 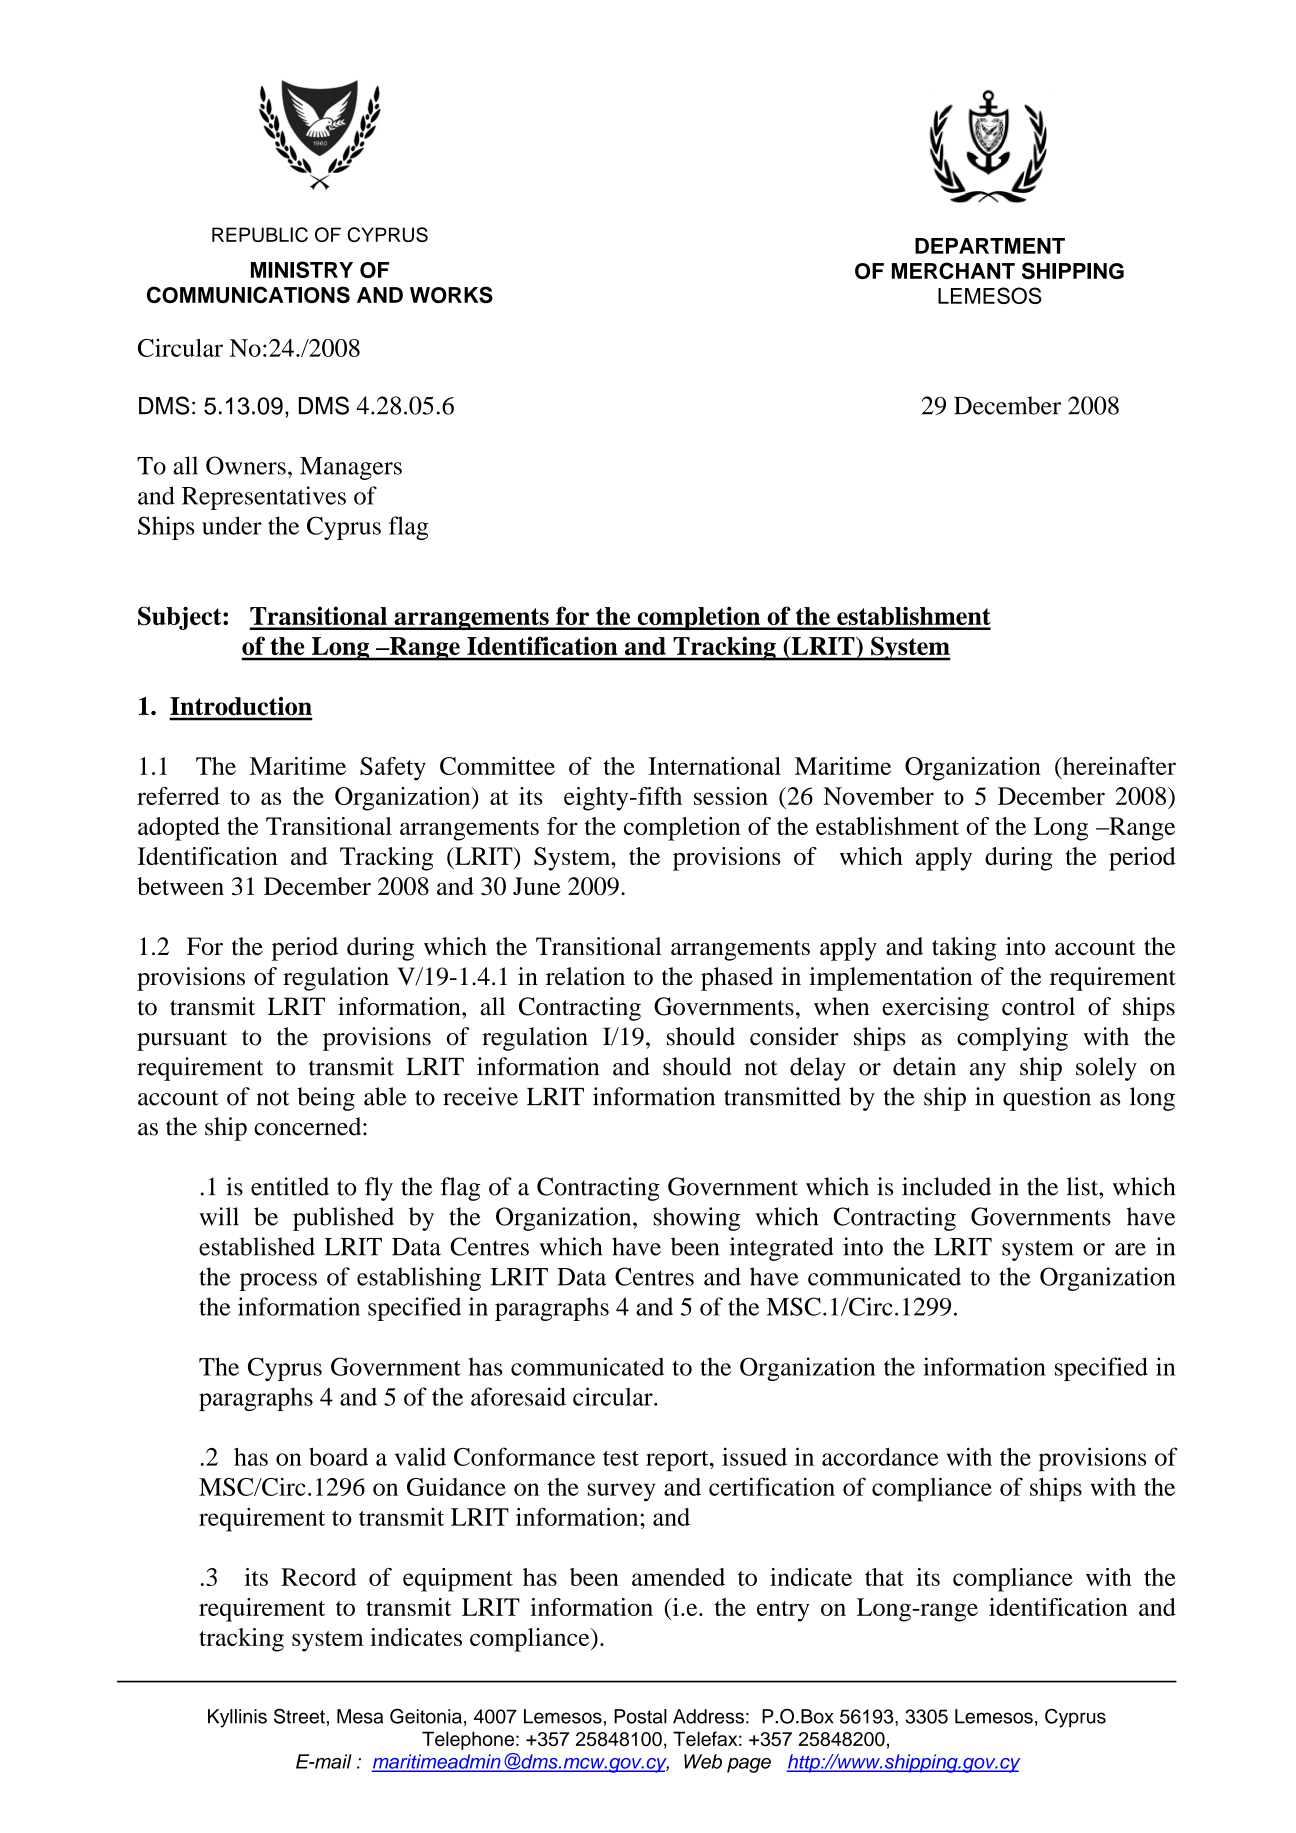 What do you see at coordinates (946, 1186) in the screenshot?
I see `included` at bounding box center [946, 1186].
